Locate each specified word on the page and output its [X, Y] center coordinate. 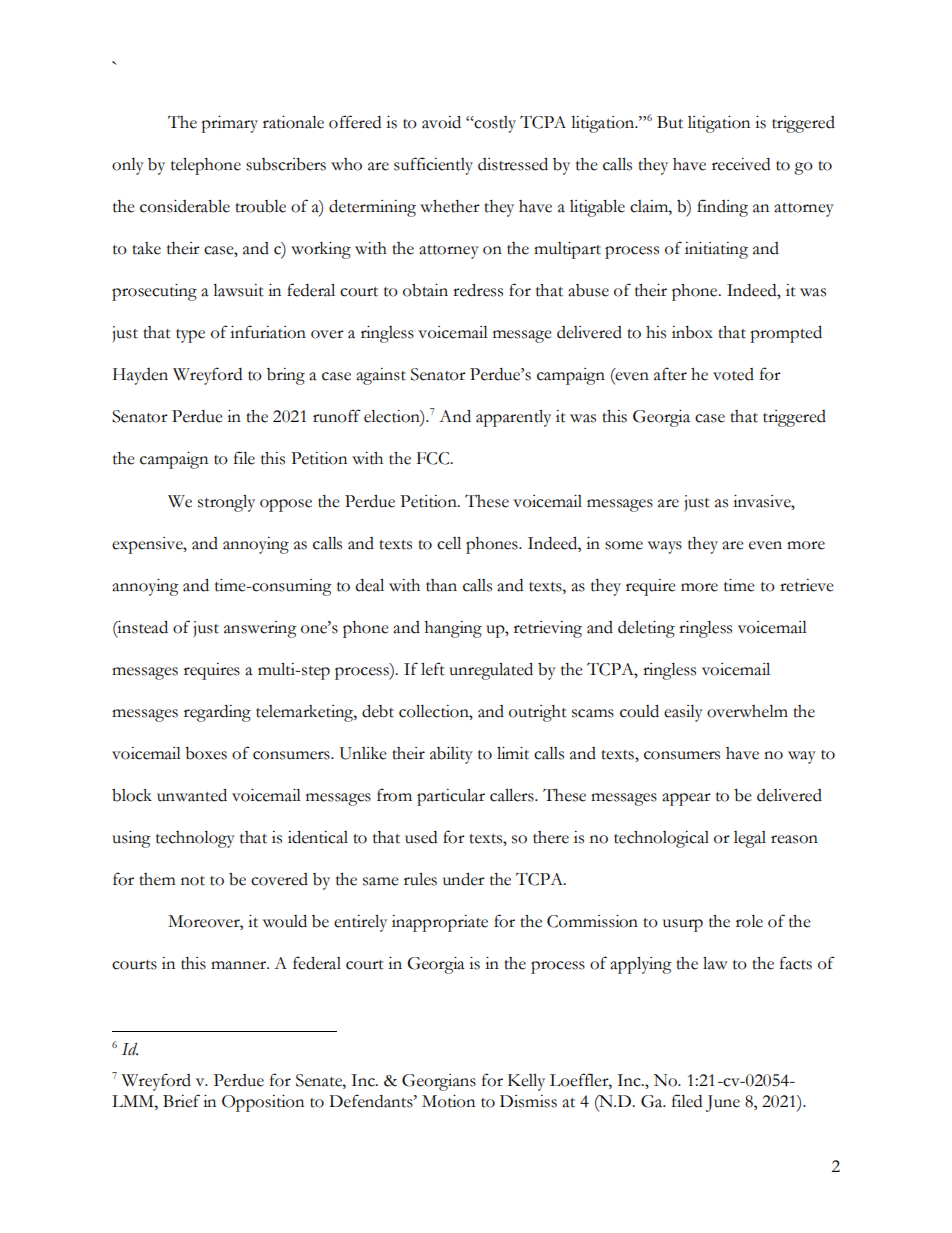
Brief [181, 1101]
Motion [448, 1101]
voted [733, 374]
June [723, 1103]
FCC [434, 458]
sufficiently [433, 166]
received [741, 164]
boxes [206, 753]
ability [451, 755]
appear [686, 799]
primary [229, 124]
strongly [226, 503]
